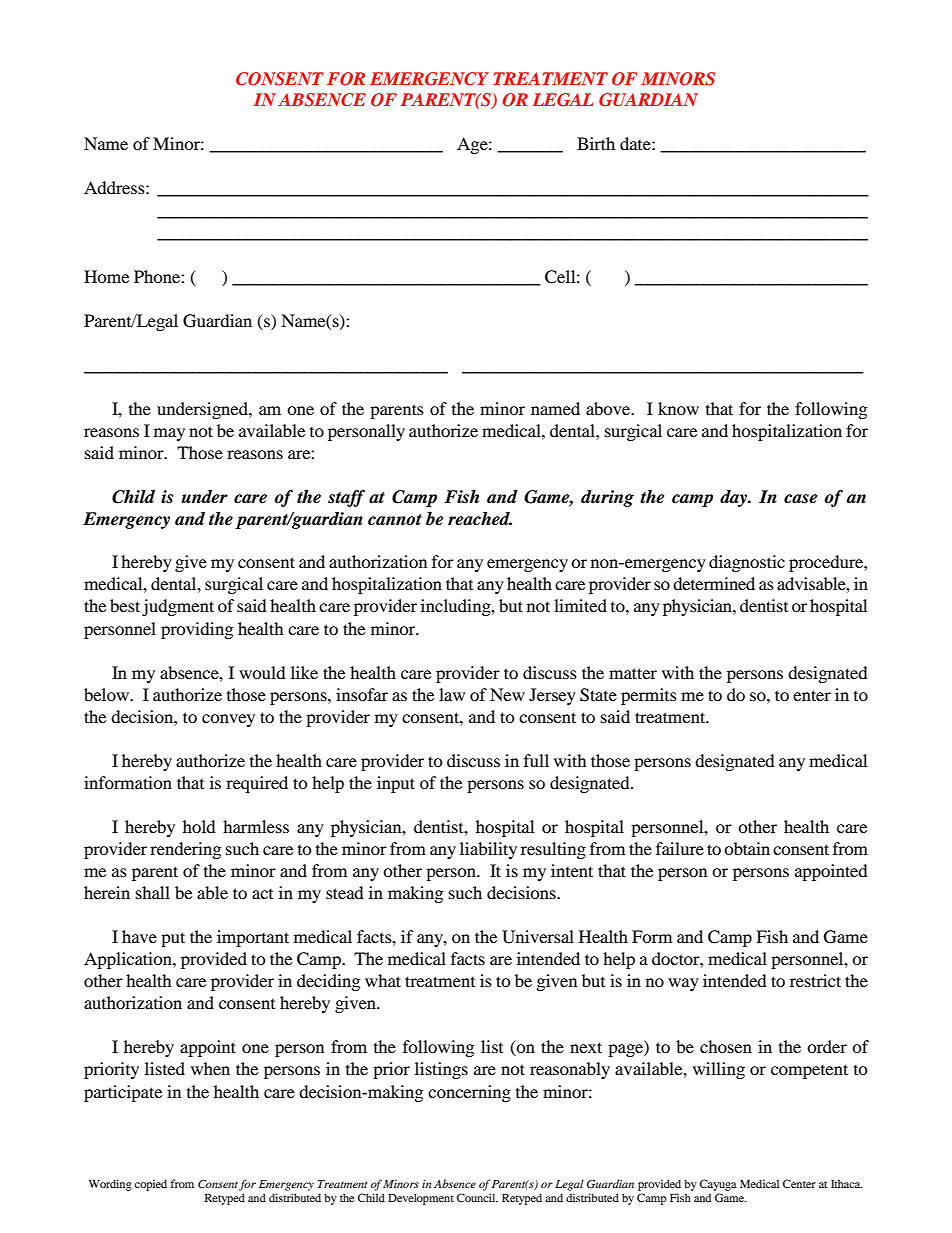  I want to click on know, so click(678, 408).
